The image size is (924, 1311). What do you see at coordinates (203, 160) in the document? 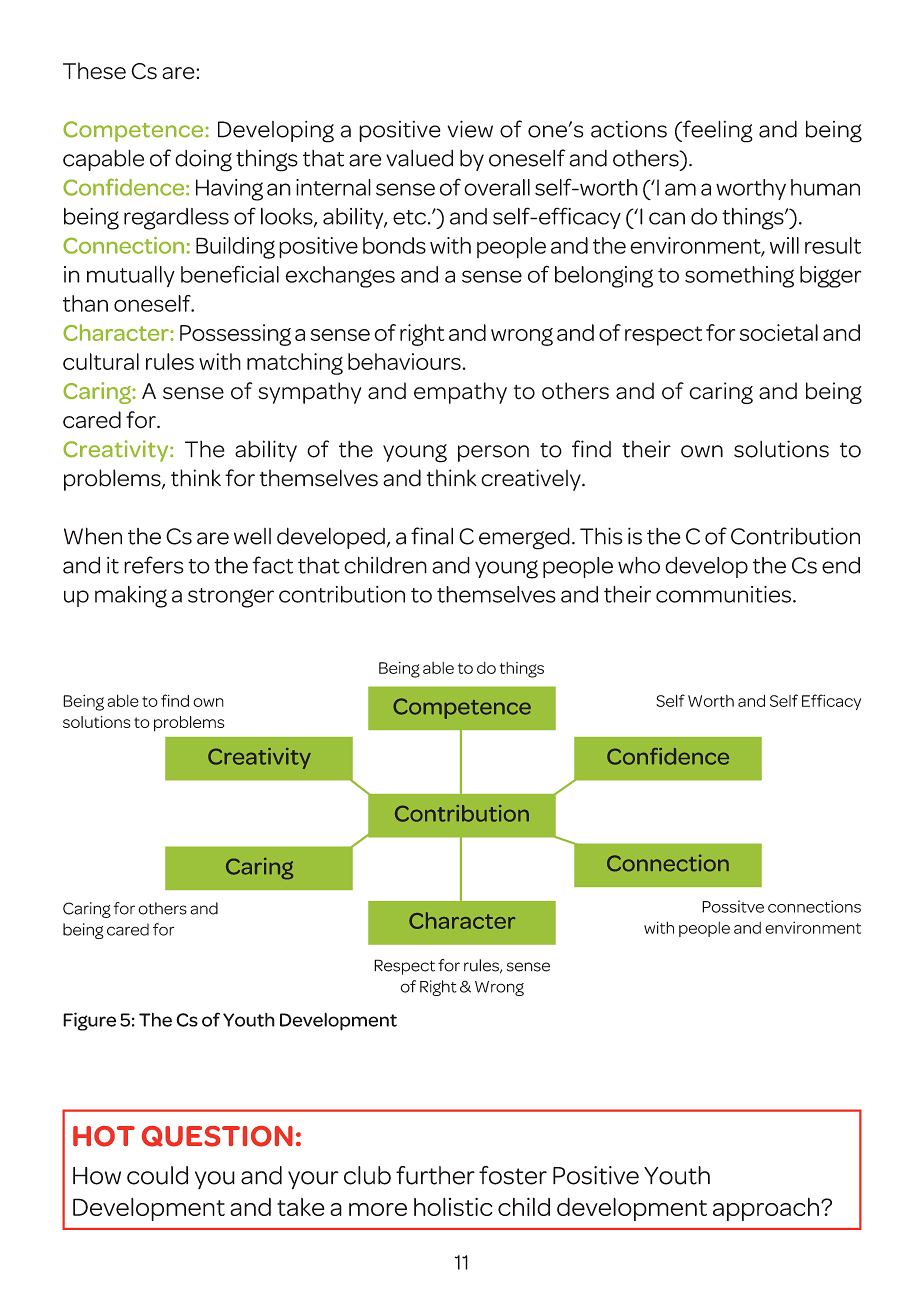
I see `doing` at bounding box center [203, 160].
